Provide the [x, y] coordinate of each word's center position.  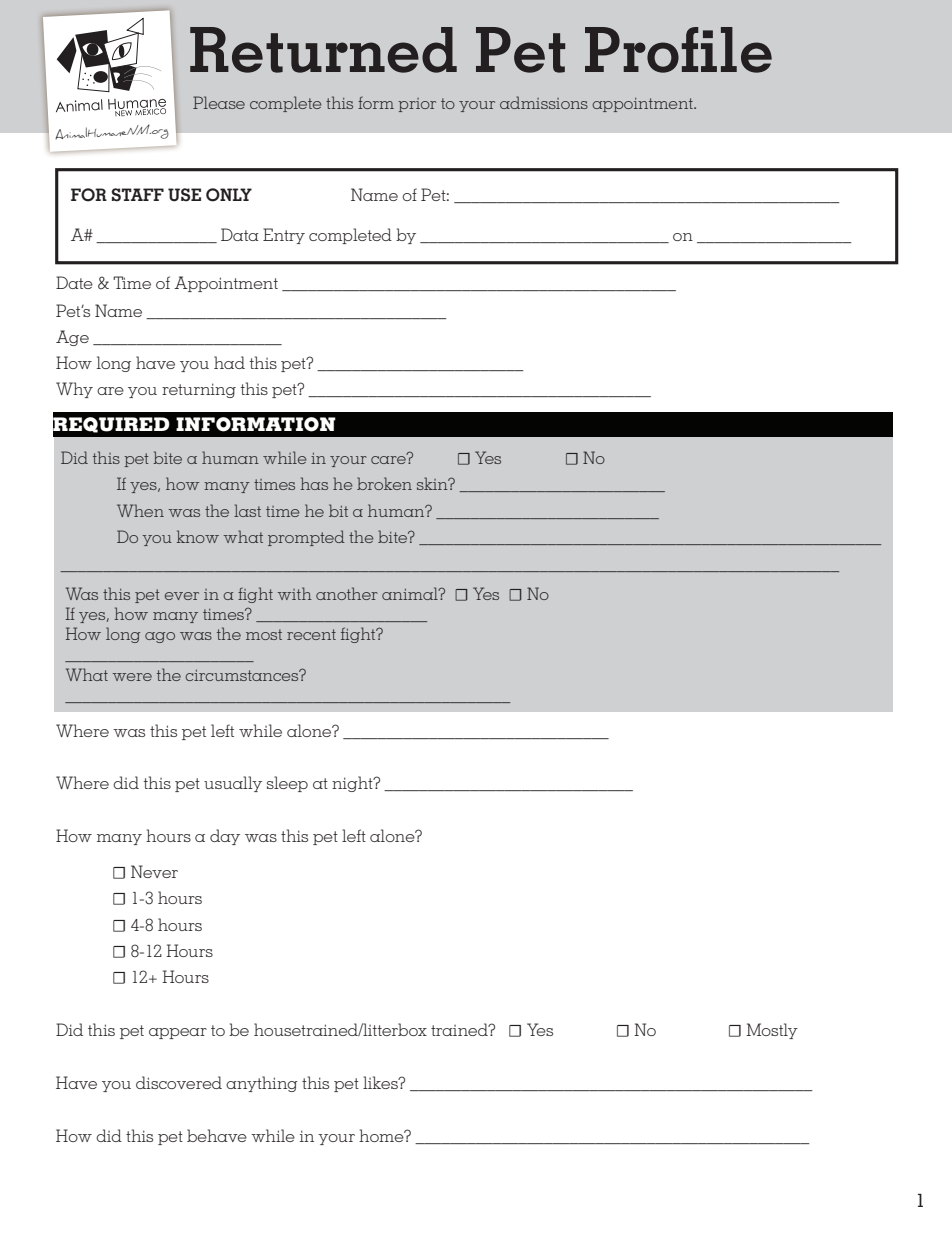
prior [417, 105]
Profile [678, 50]
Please [219, 102]
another [347, 593]
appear [178, 1033]
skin [433, 483]
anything [262, 1084]
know [198, 536]
